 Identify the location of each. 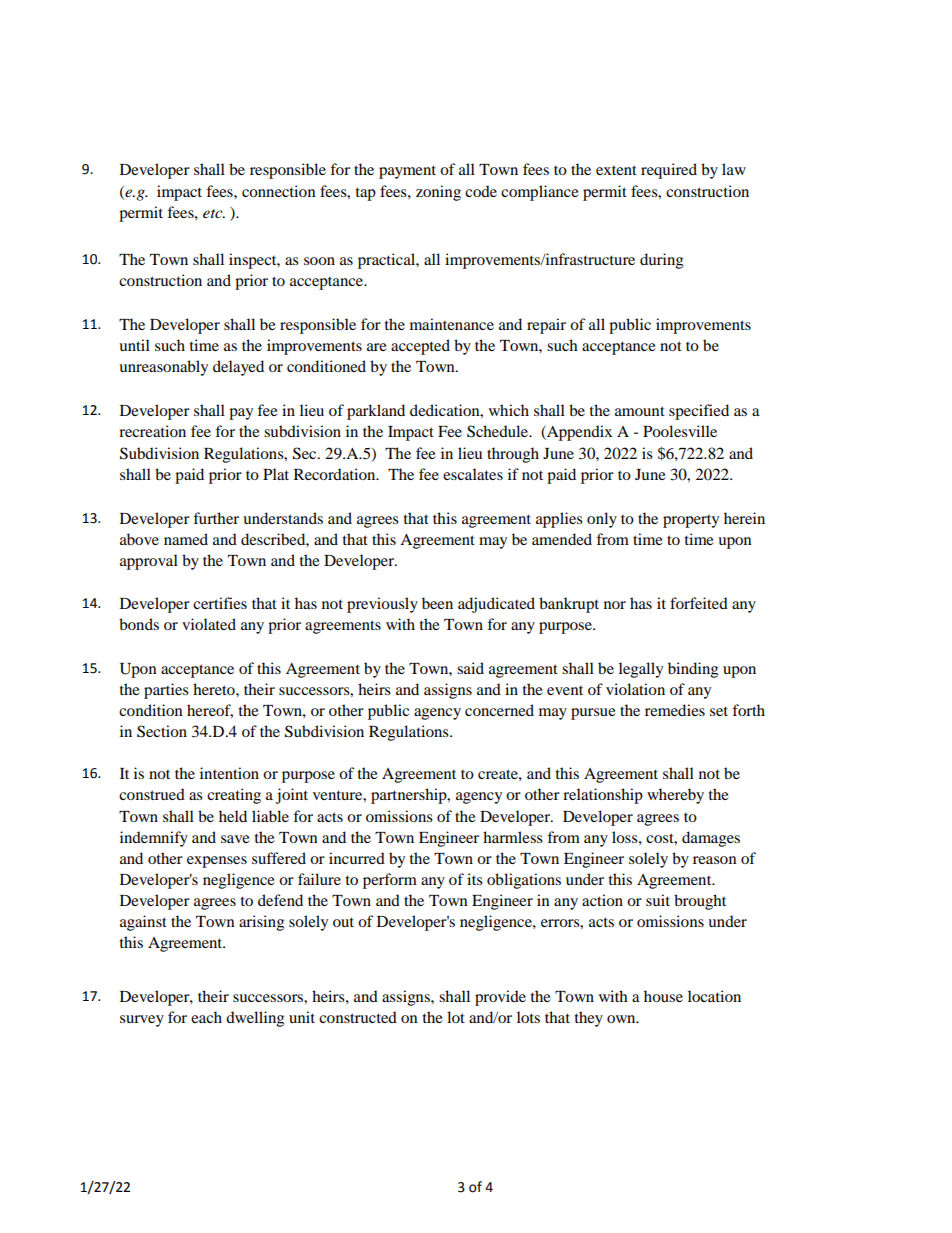
(206, 1017).
